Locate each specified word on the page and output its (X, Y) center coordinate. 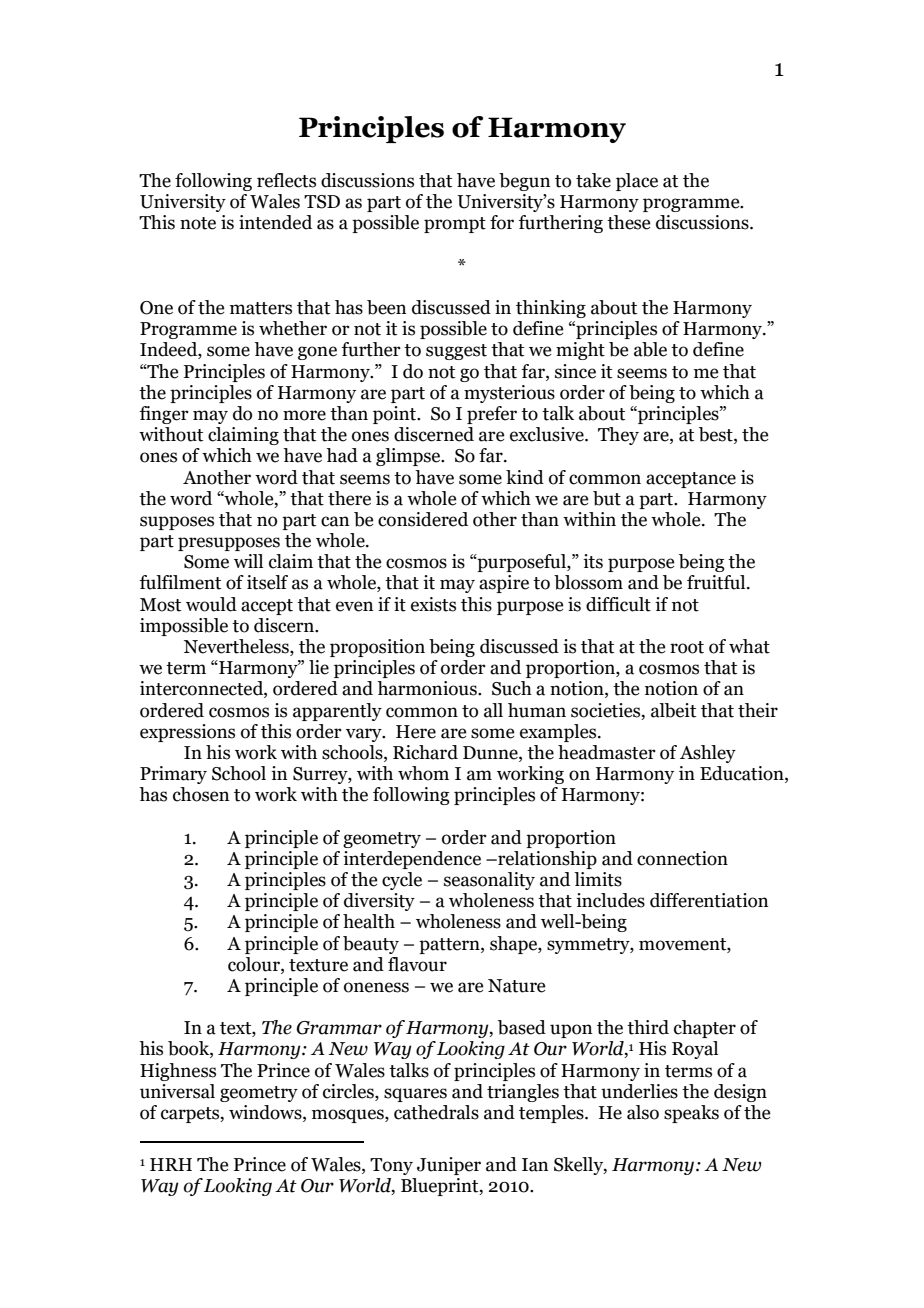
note (198, 223)
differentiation (709, 900)
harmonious (428, 688)
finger (164, 415)
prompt (455, 225)
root (687, 647)
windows (266, 1113)
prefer (492, 415)
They (618, 436)
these (628, 222)
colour (255, 965)
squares (415, 1095)
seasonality (489, 881)
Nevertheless (237, 647)
